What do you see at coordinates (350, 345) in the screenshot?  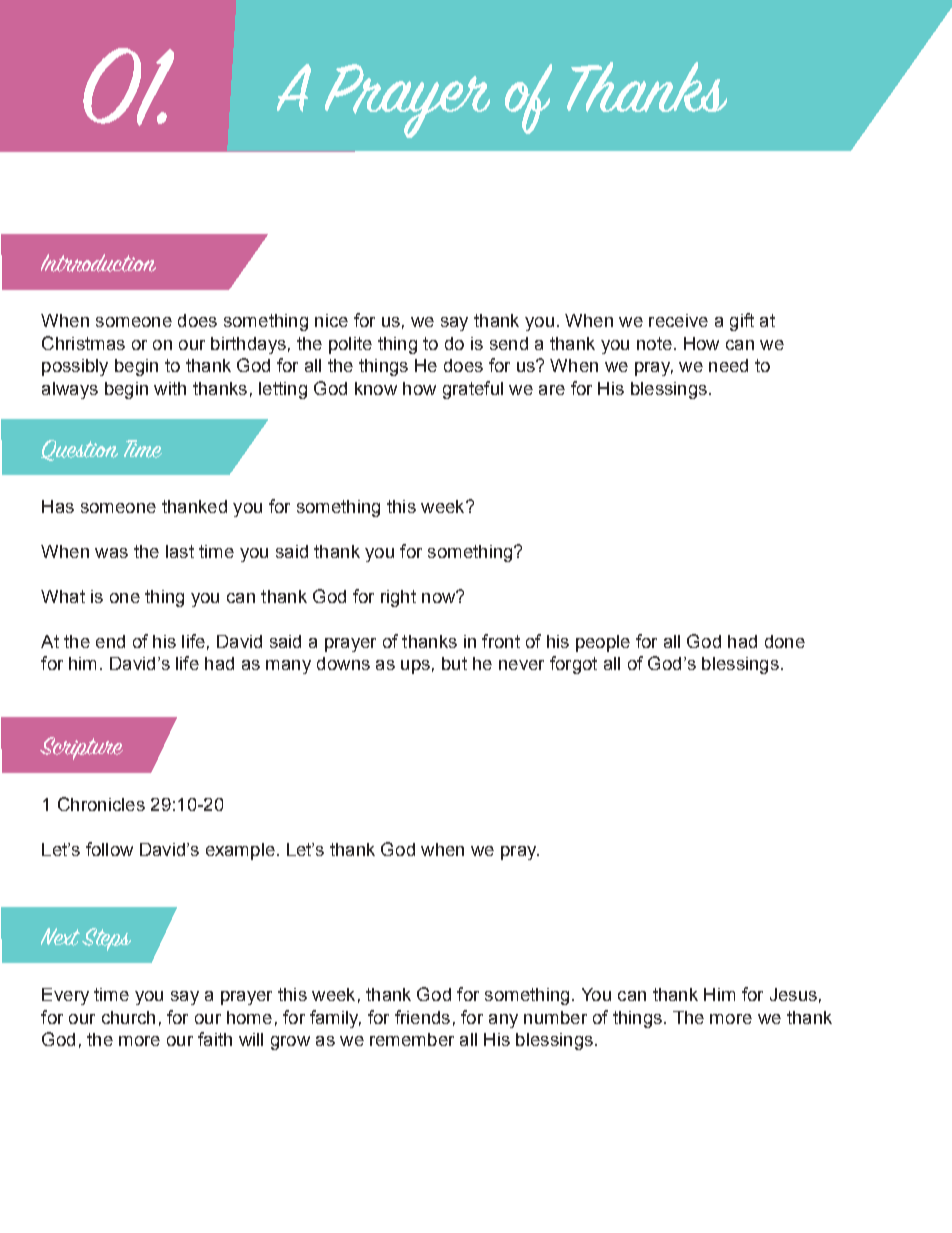 I see `polite` at bounding box center [350, 345].
